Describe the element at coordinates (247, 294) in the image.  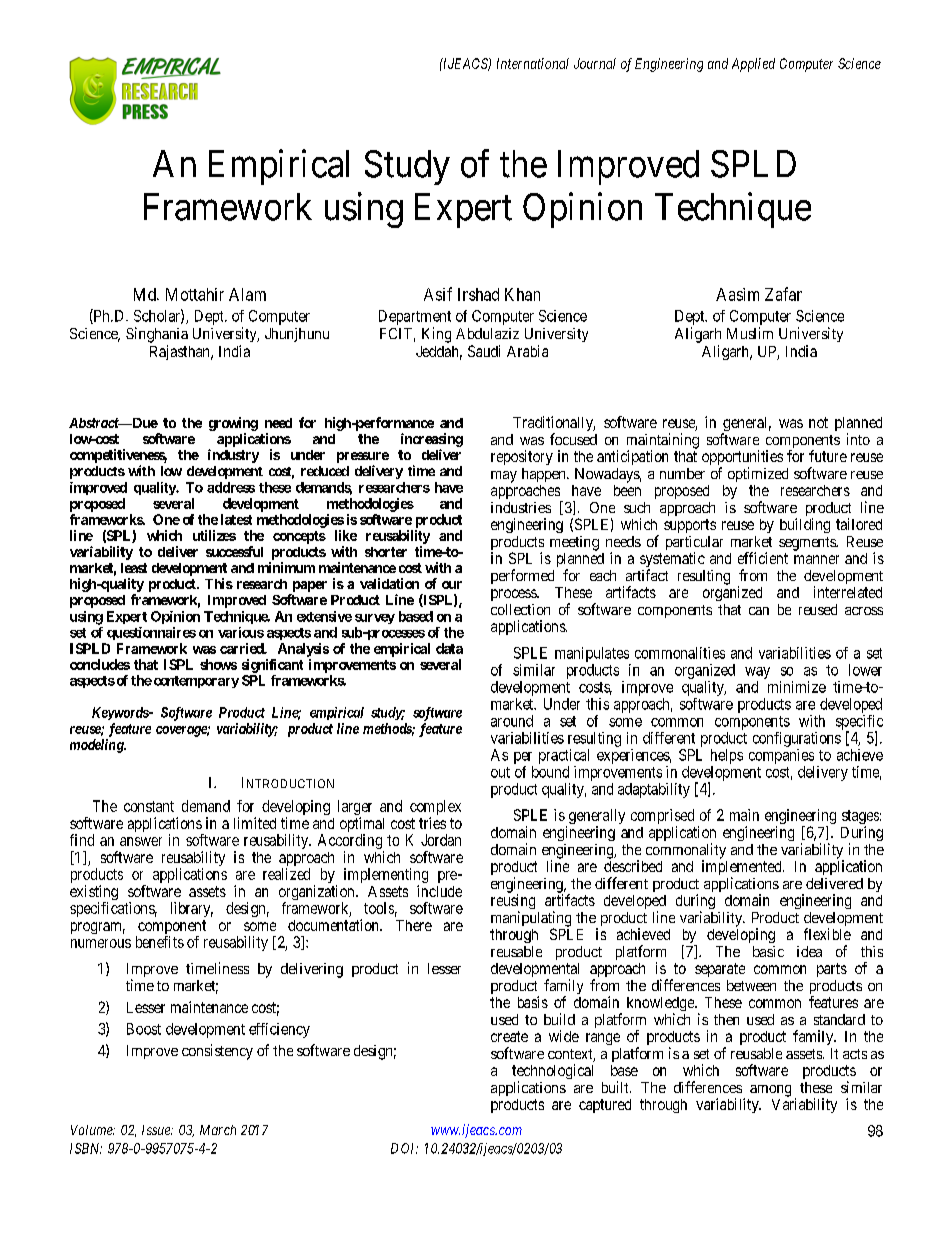
I see `Alam` at that location.
